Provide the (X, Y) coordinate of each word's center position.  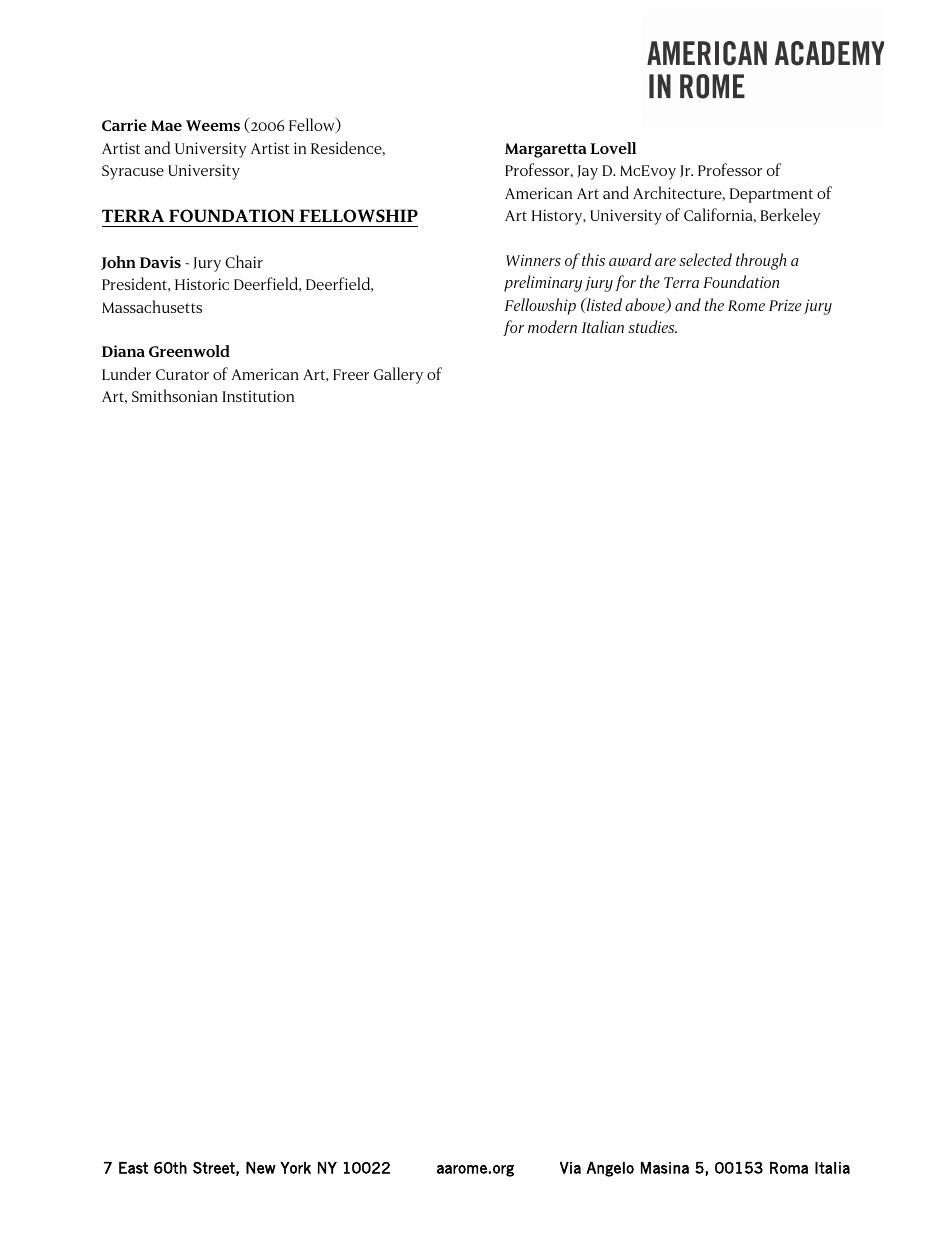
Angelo (610, 1169)
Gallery (398, 375)
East (133, 1168)
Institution (258, 396)
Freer (351, 374)
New (261, 1168)
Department (771, 195)
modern (552, 326)
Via (570, 1168)
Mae (166, 125)
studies (652, 326)
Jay (587, 172)
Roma (789, 1168)
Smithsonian (175, 395)
